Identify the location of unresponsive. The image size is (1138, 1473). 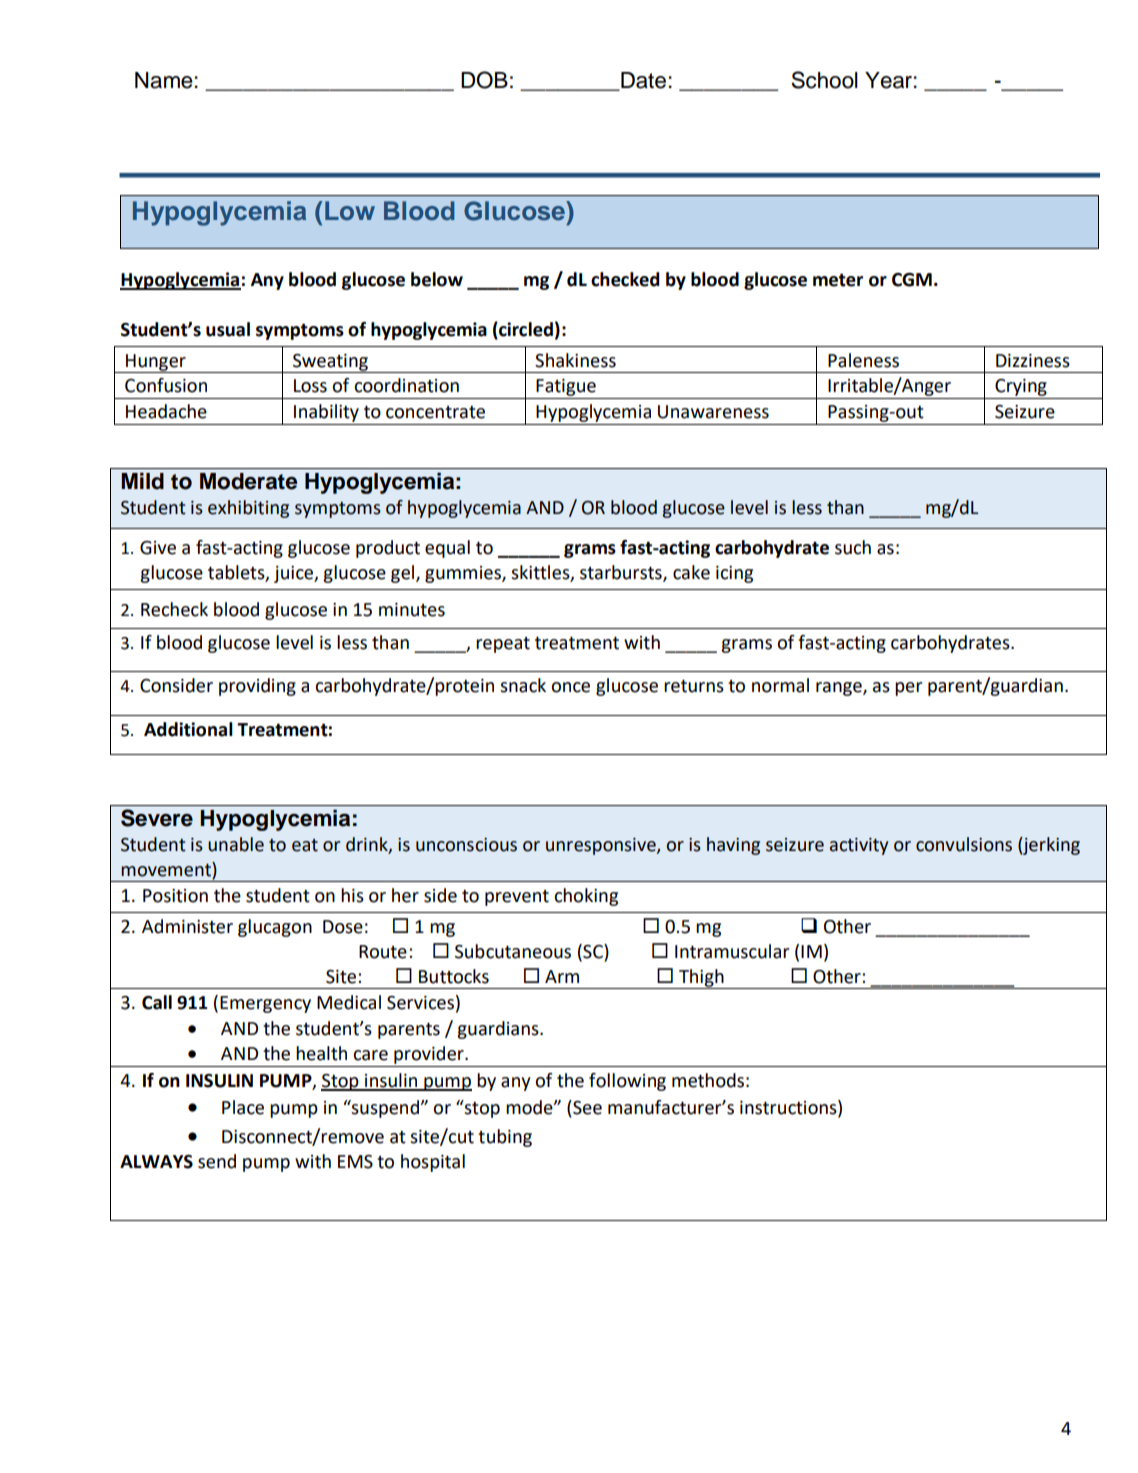
(602, 846).
